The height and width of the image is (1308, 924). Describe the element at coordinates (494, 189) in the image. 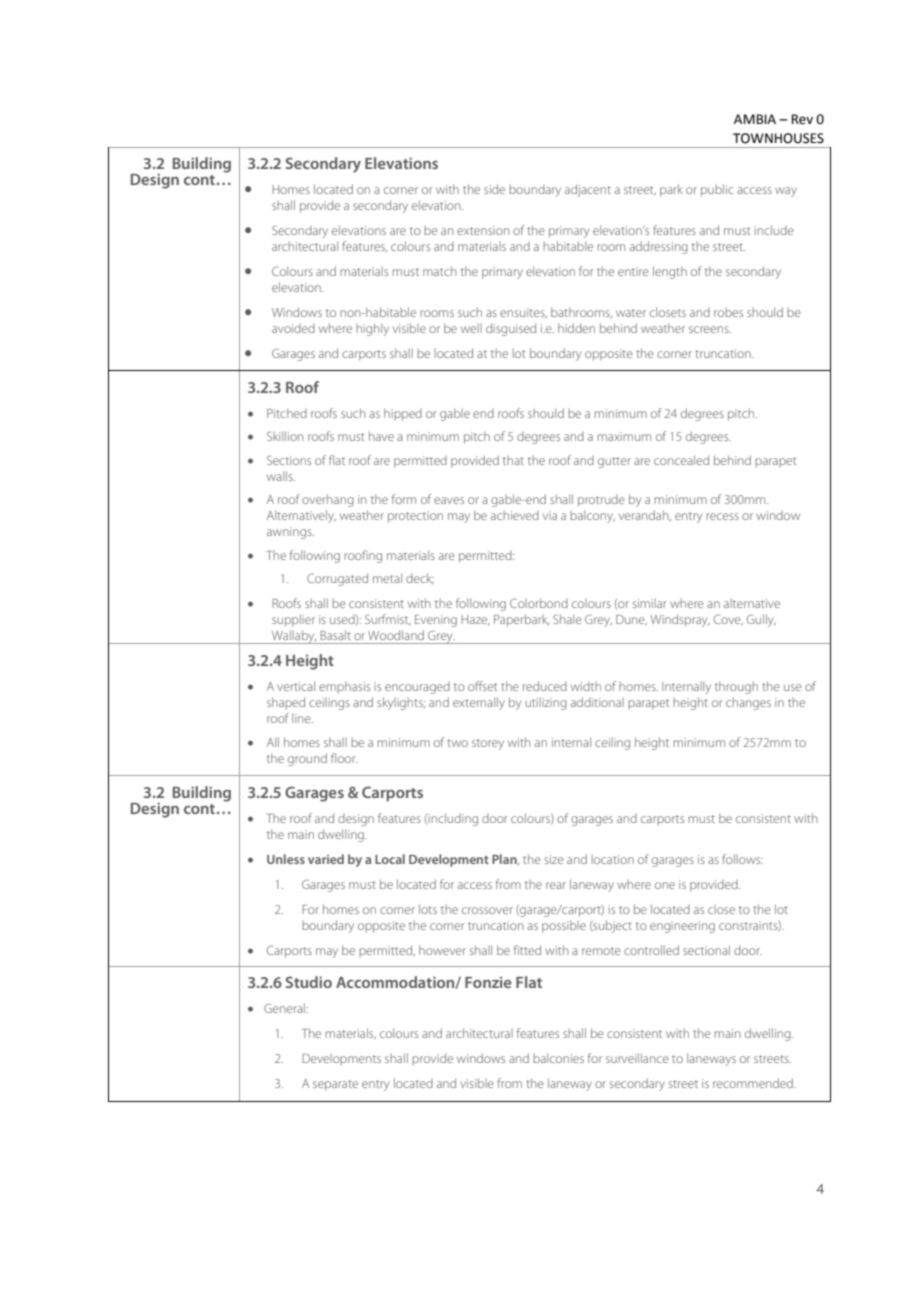

I see `side` at that location.
